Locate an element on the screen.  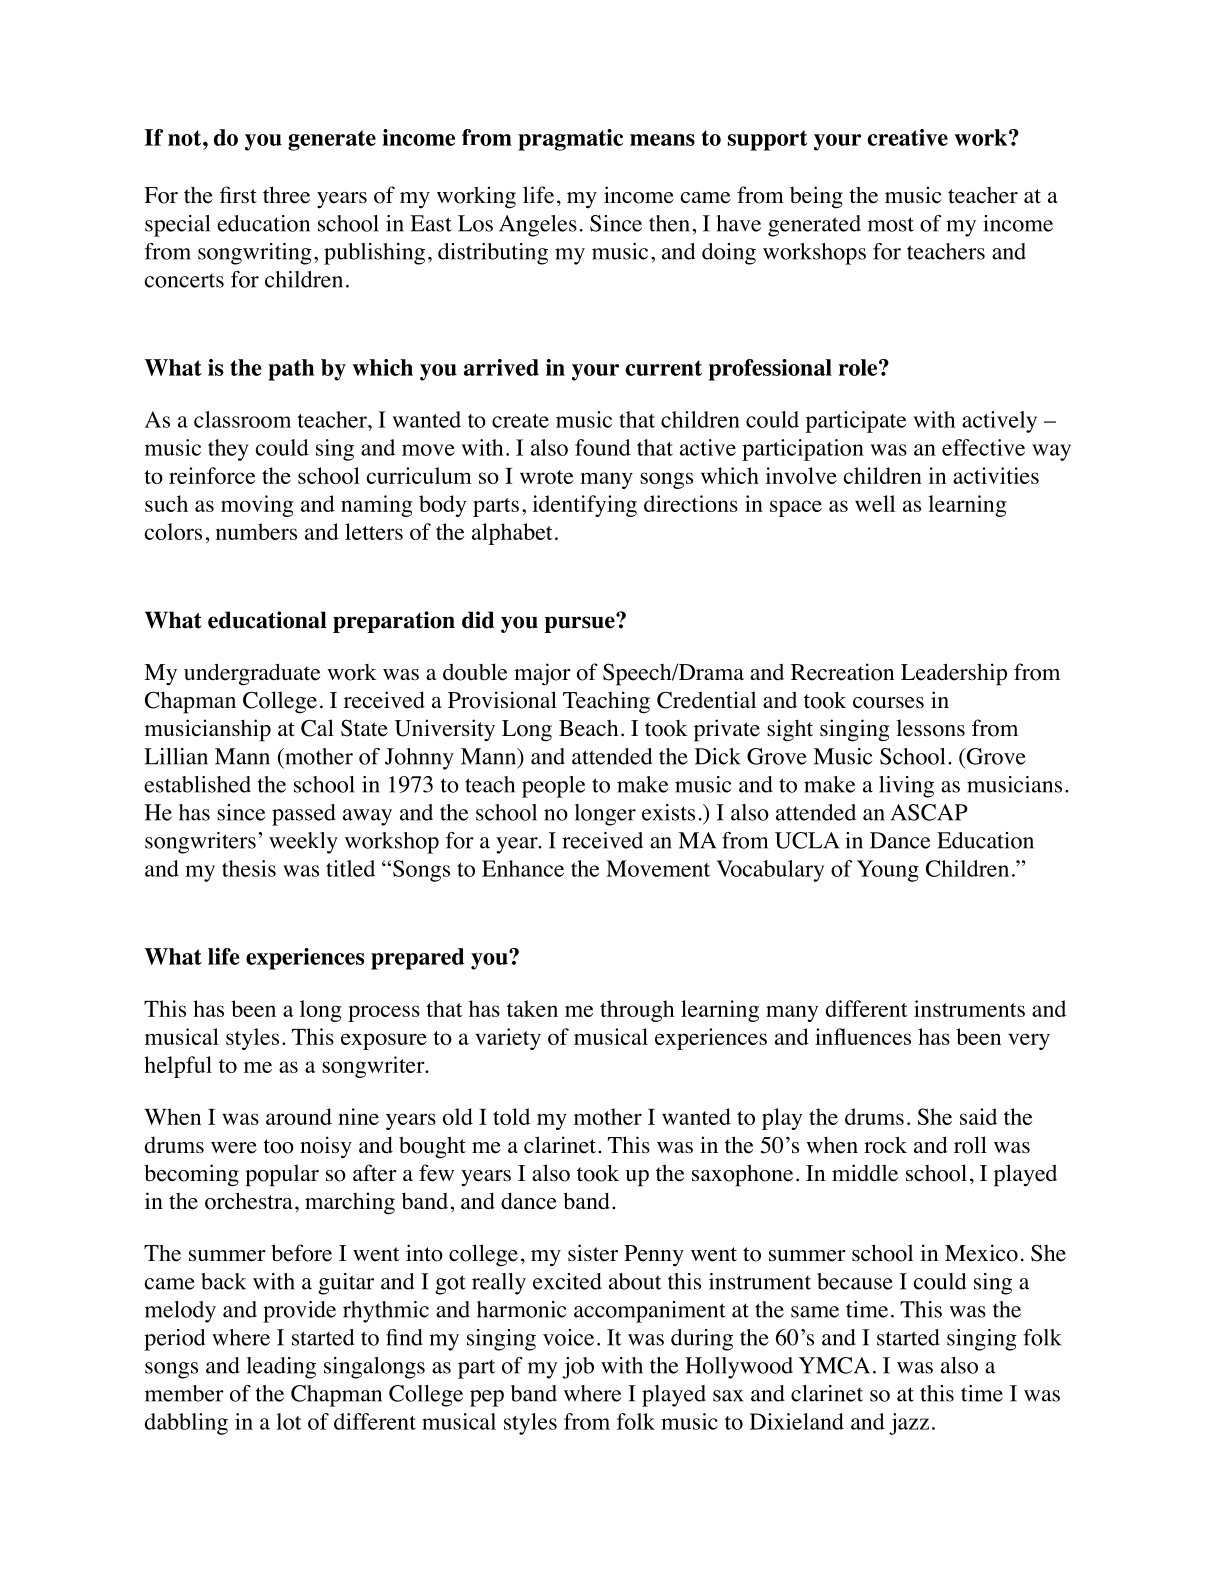
pragmatic is located at coordinates (570, 140).
